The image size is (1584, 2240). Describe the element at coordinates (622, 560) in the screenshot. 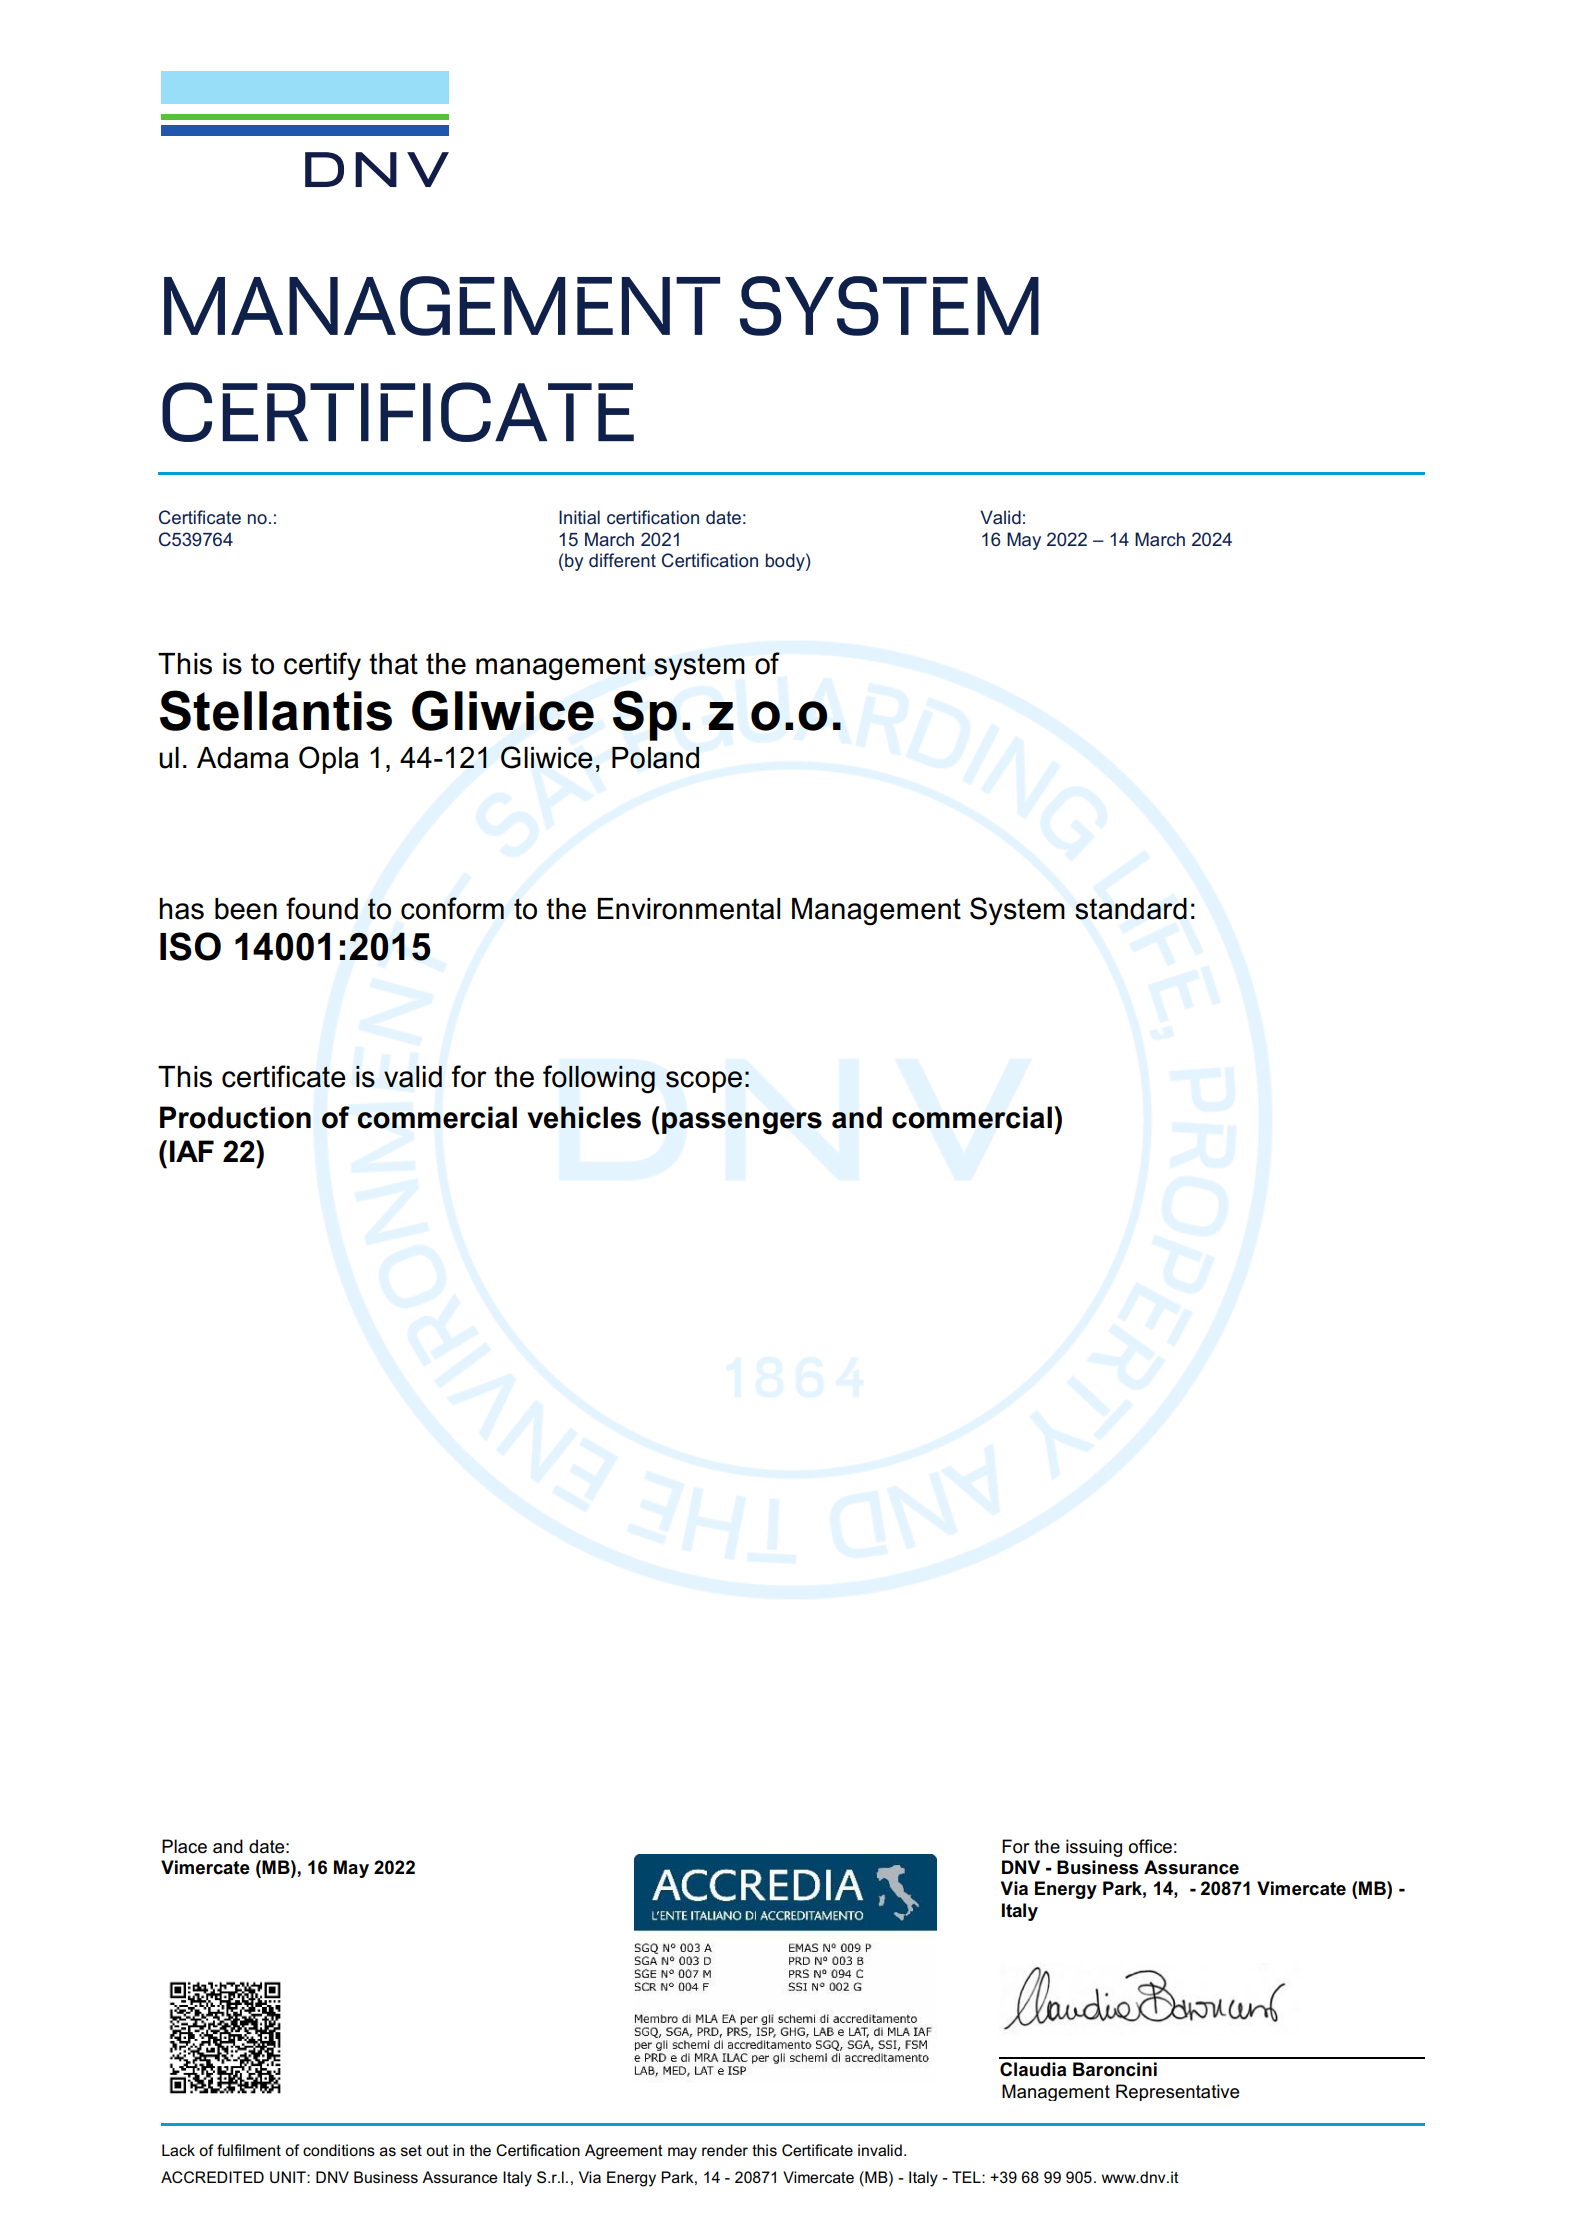

I see `different` at that location.
